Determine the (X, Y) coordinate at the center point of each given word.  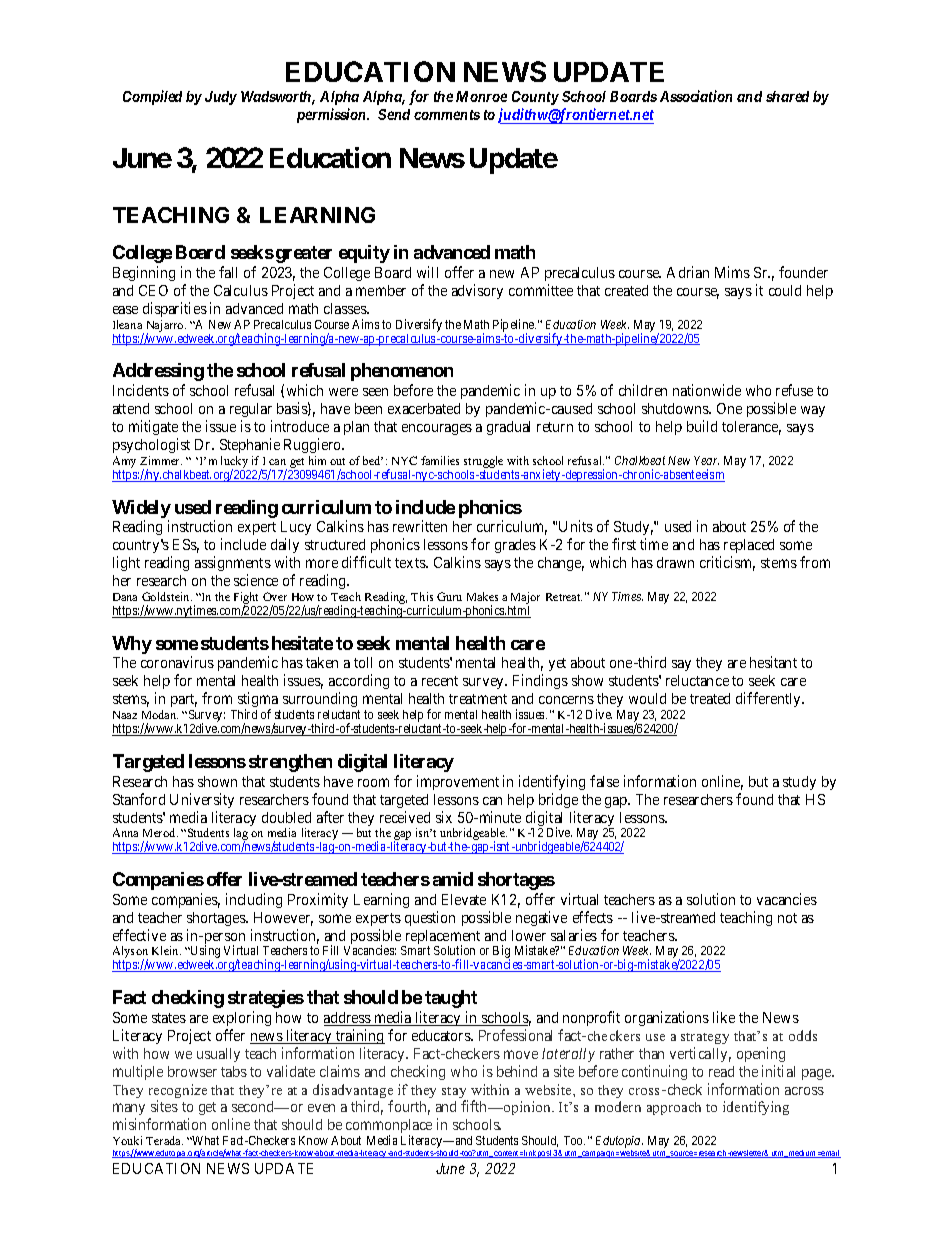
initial (778, 1071)
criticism (727, 563)
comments (447, 115)
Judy (221, 98)
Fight (247, 599)
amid (453, 879)
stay (455, 1094)
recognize (178, 1092)
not (787, 918)
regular (251, 410)
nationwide (707, 390)
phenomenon (402, 372)
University (202, 800)
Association (696, 96)
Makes (482, 596)
